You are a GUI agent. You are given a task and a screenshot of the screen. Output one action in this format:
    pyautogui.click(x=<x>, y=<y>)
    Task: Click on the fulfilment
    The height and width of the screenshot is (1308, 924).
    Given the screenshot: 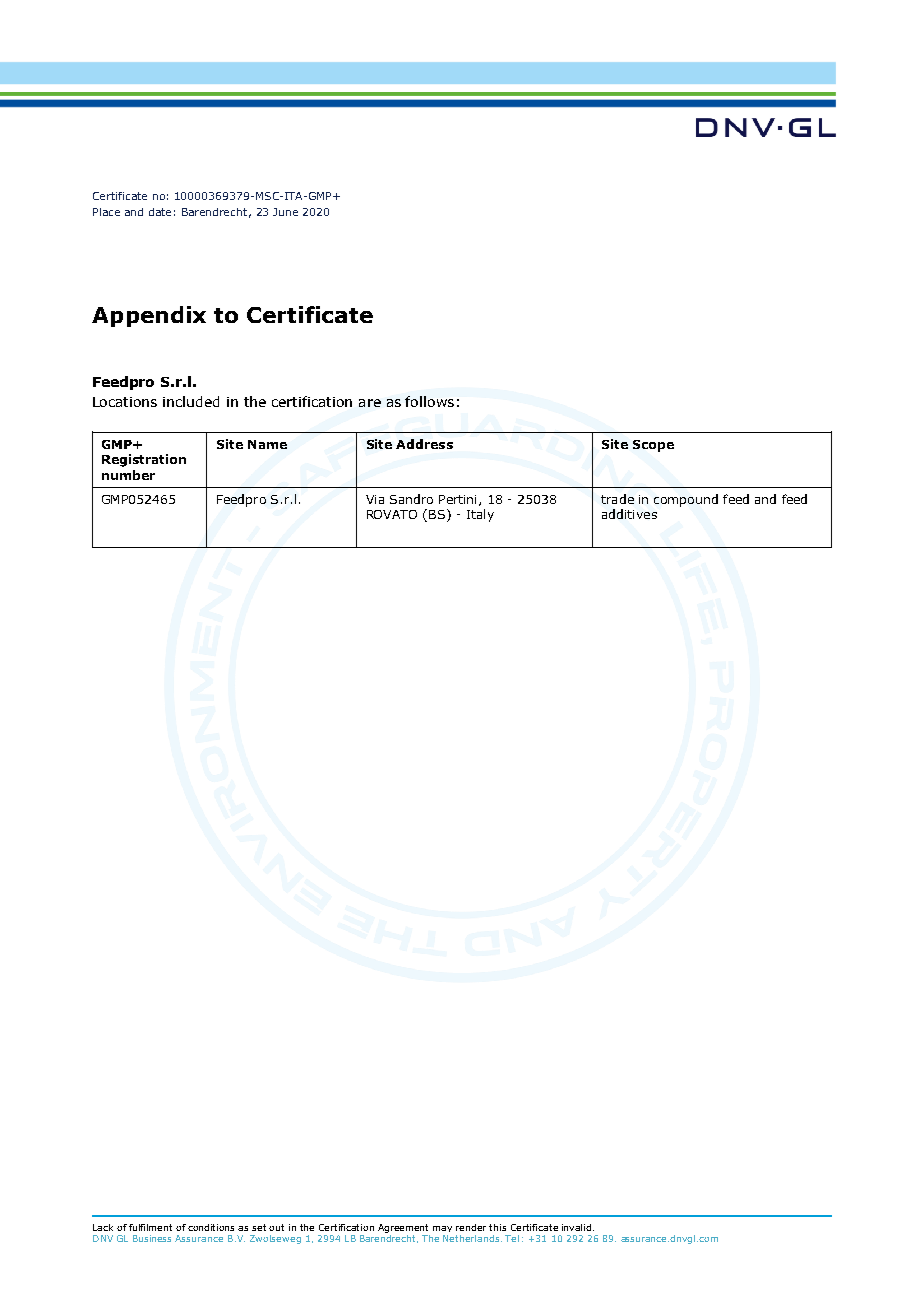 What is the action you would take?
    pyautogui.click(x=150, y=1227)
